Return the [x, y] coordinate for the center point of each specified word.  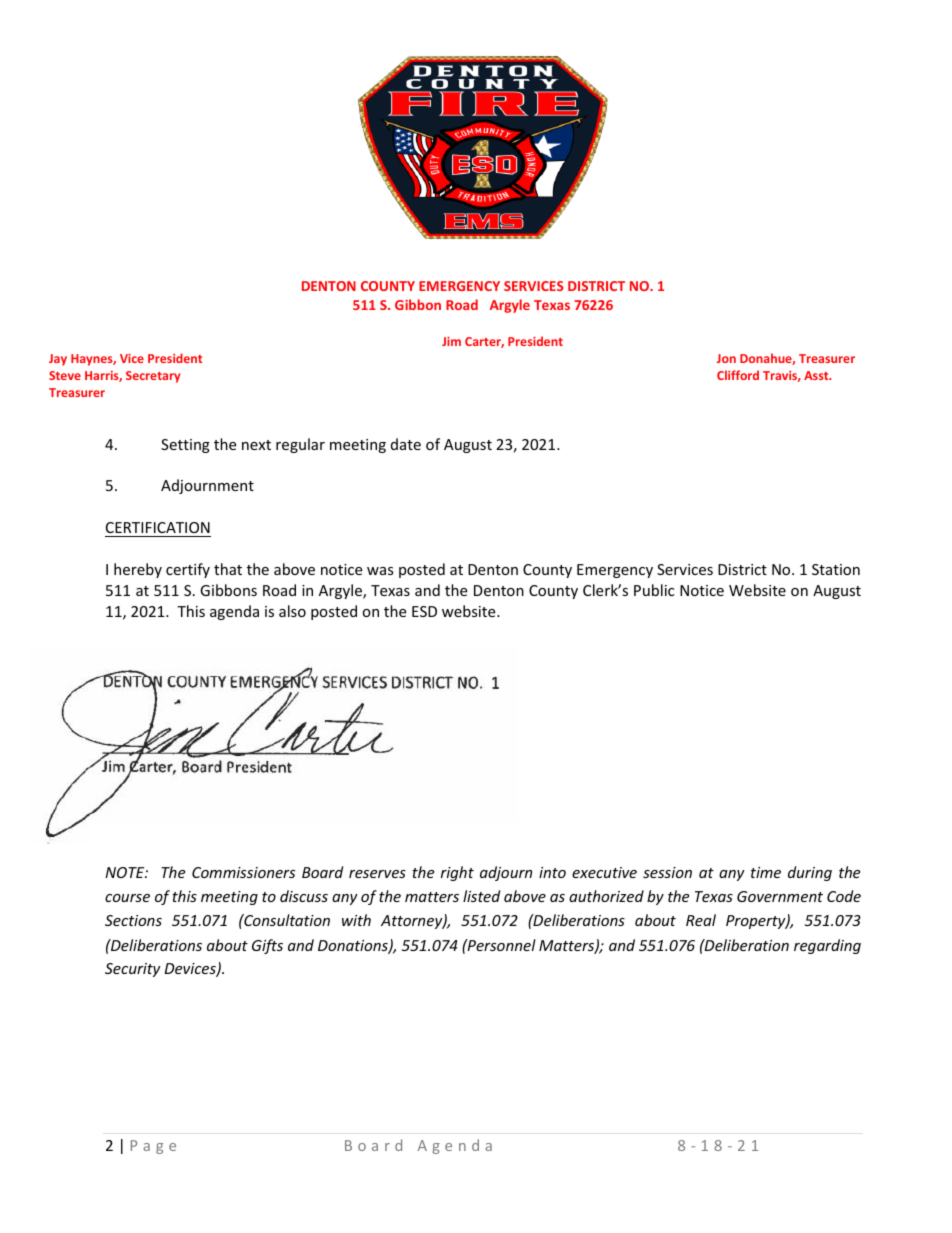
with [356, 920]
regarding [827, 946]
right [457, 873]
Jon [726, 358]
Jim [451, 341]
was [380, 571]
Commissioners [243, 872]
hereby [138, 570]
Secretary [153, 377]
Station [836, 569]
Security [133, 970]
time [766, 872]
